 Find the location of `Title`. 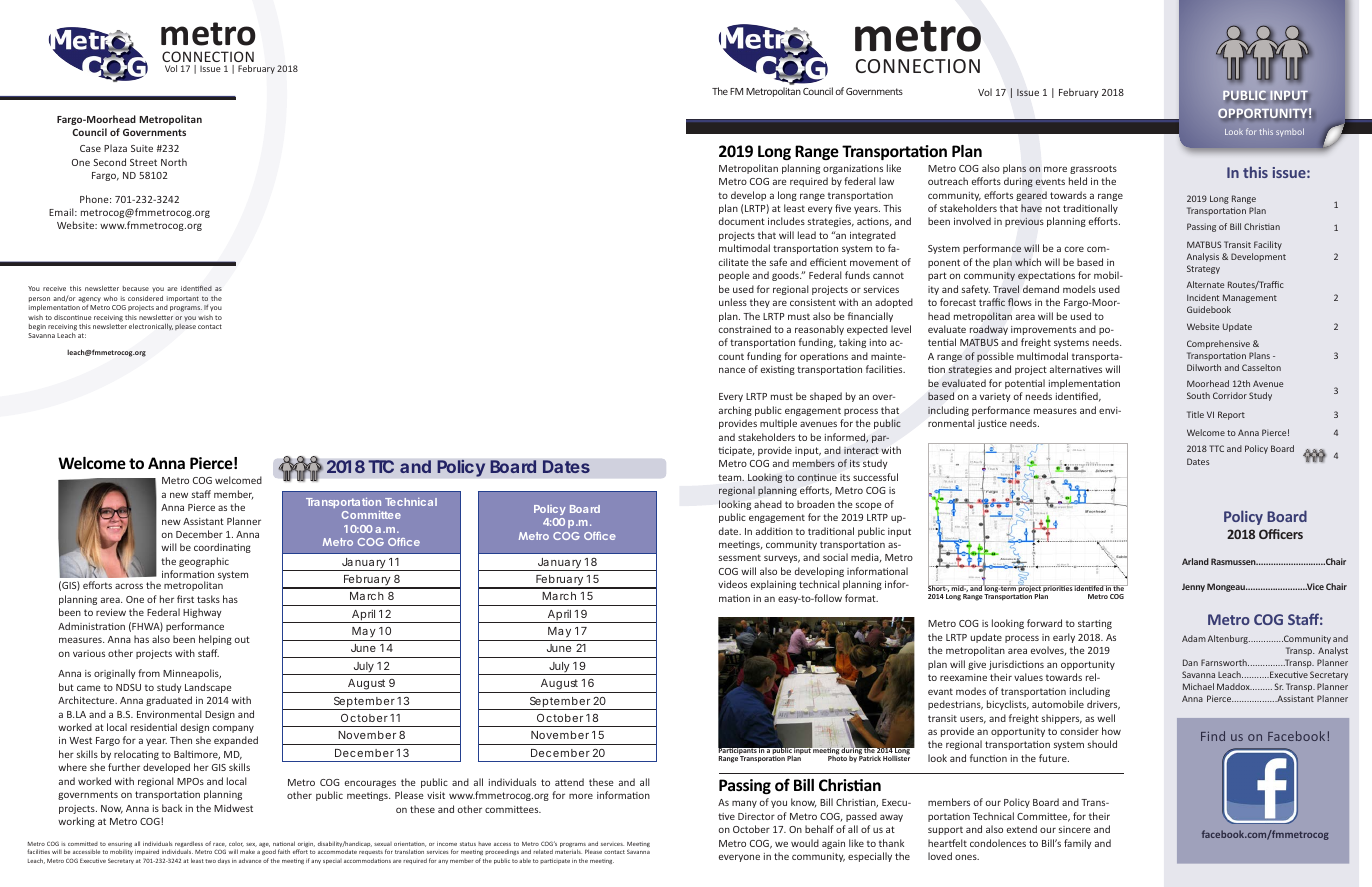

Title is located at coordinates (1195, 414).
